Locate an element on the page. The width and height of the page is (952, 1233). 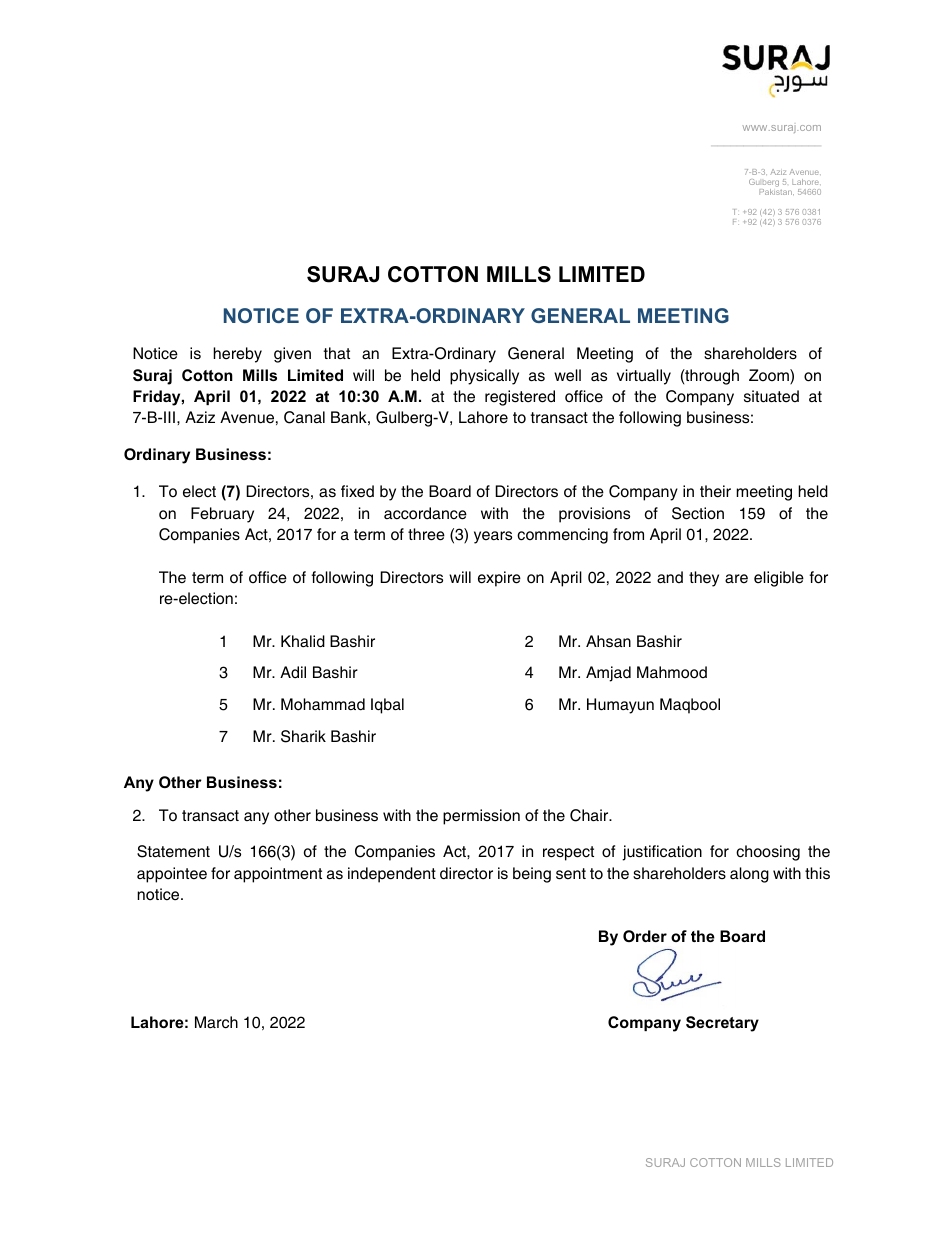
hereby is located at coordinates (237, 355).
